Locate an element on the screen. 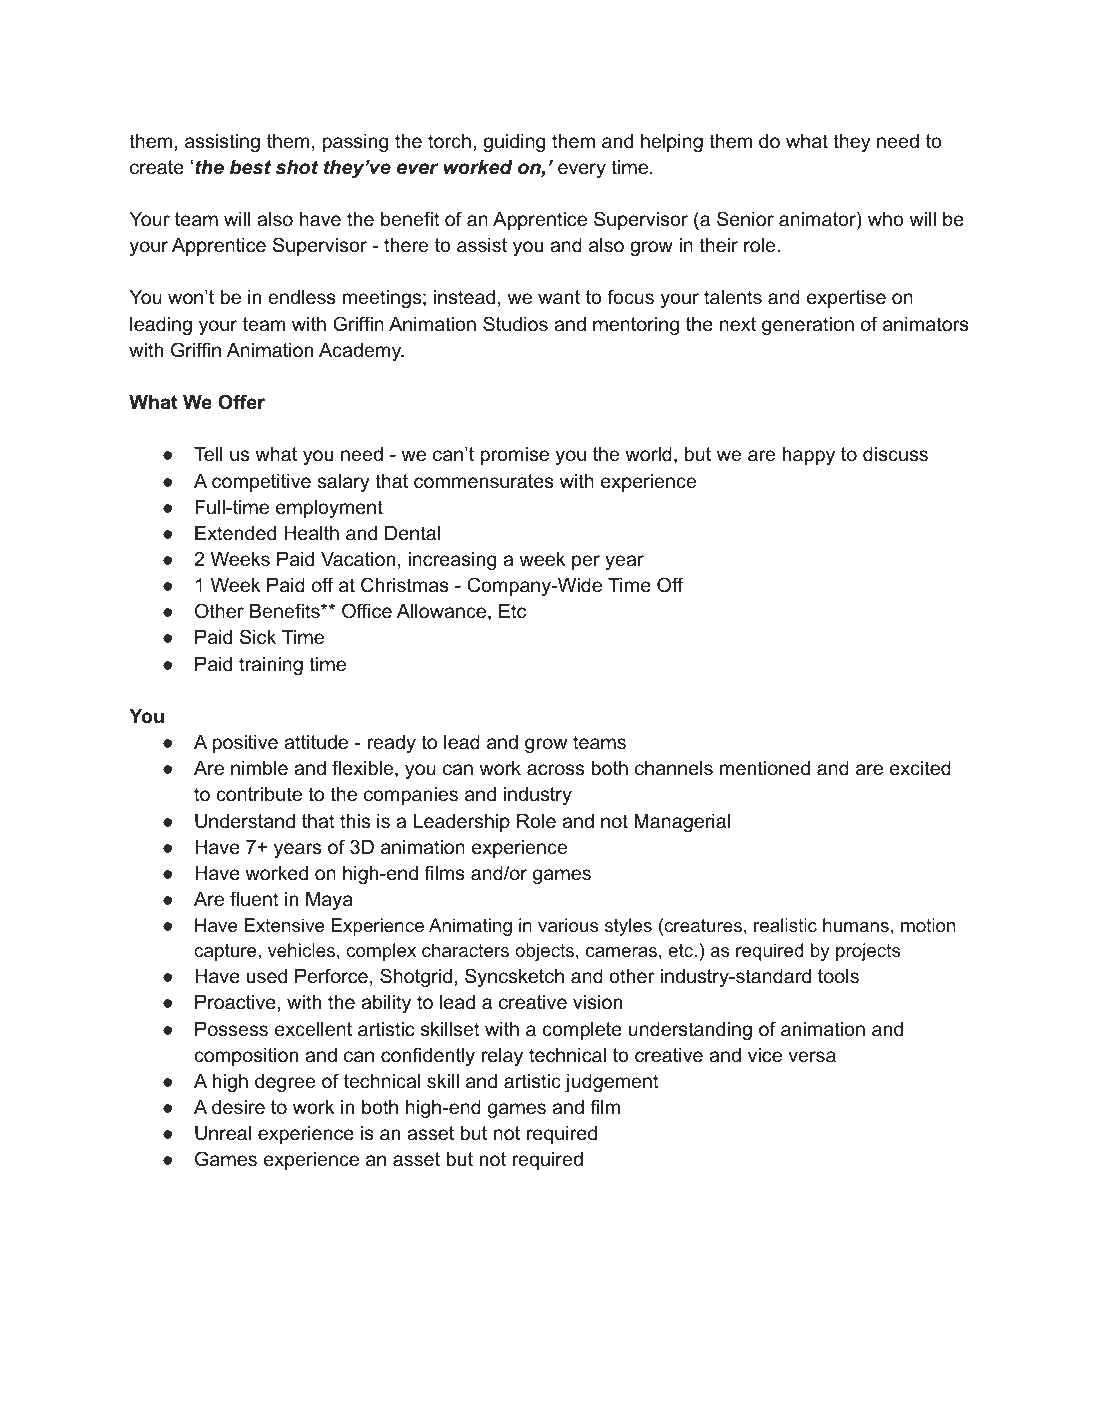 The width and height of the screenshot is (1100, 1424). who is located at coordinates (886, 219).
